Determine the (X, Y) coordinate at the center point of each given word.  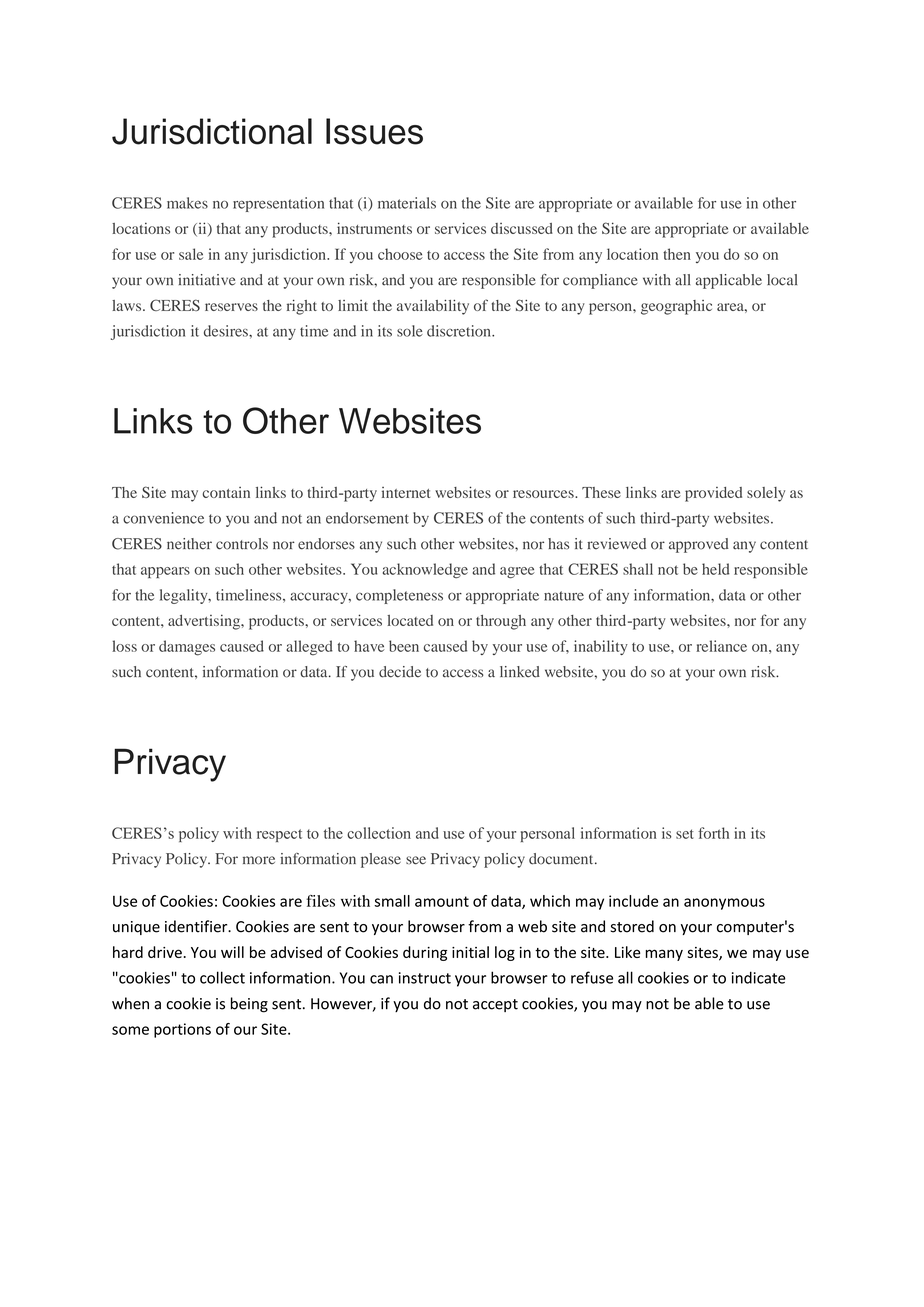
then (677, 254)
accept (495, 1005)
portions (182, 1030)
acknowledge (425, 570)
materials (407, 203)
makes (187, 203)
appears (165, 572)
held (716, 569)
